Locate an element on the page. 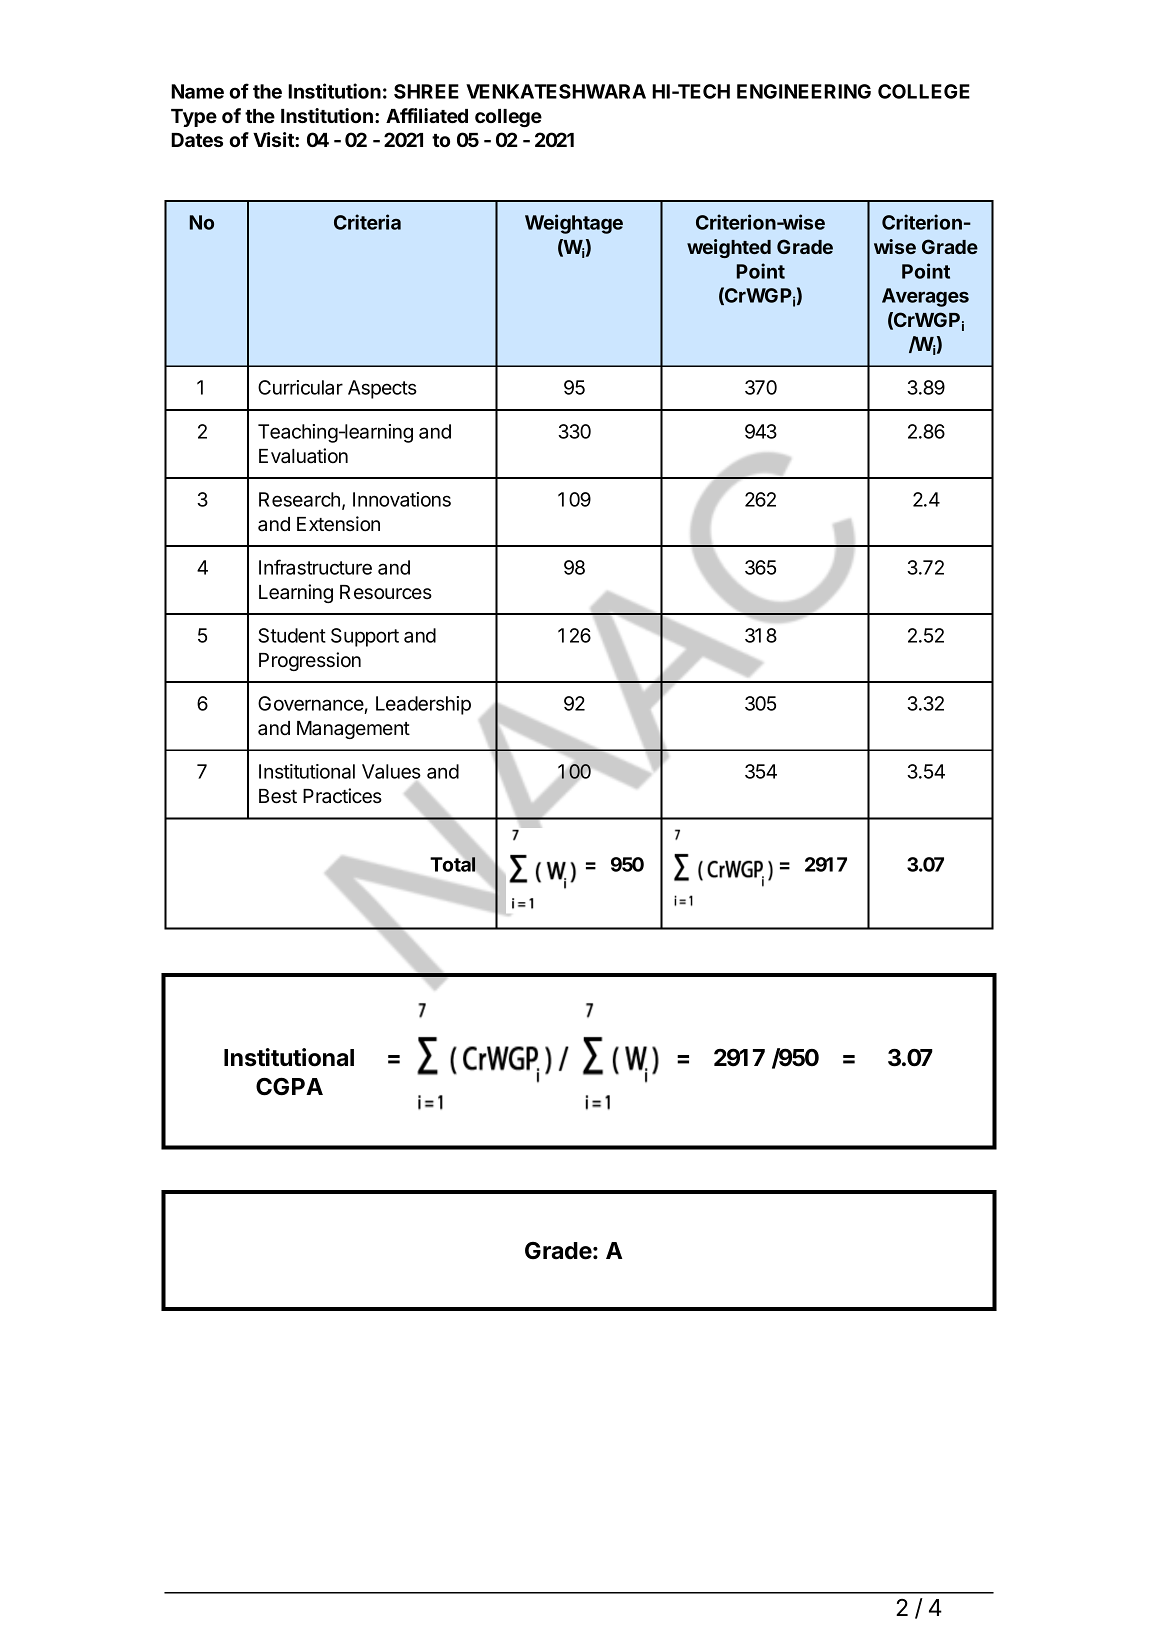  Aspects is located at coordinates (382, 389).
